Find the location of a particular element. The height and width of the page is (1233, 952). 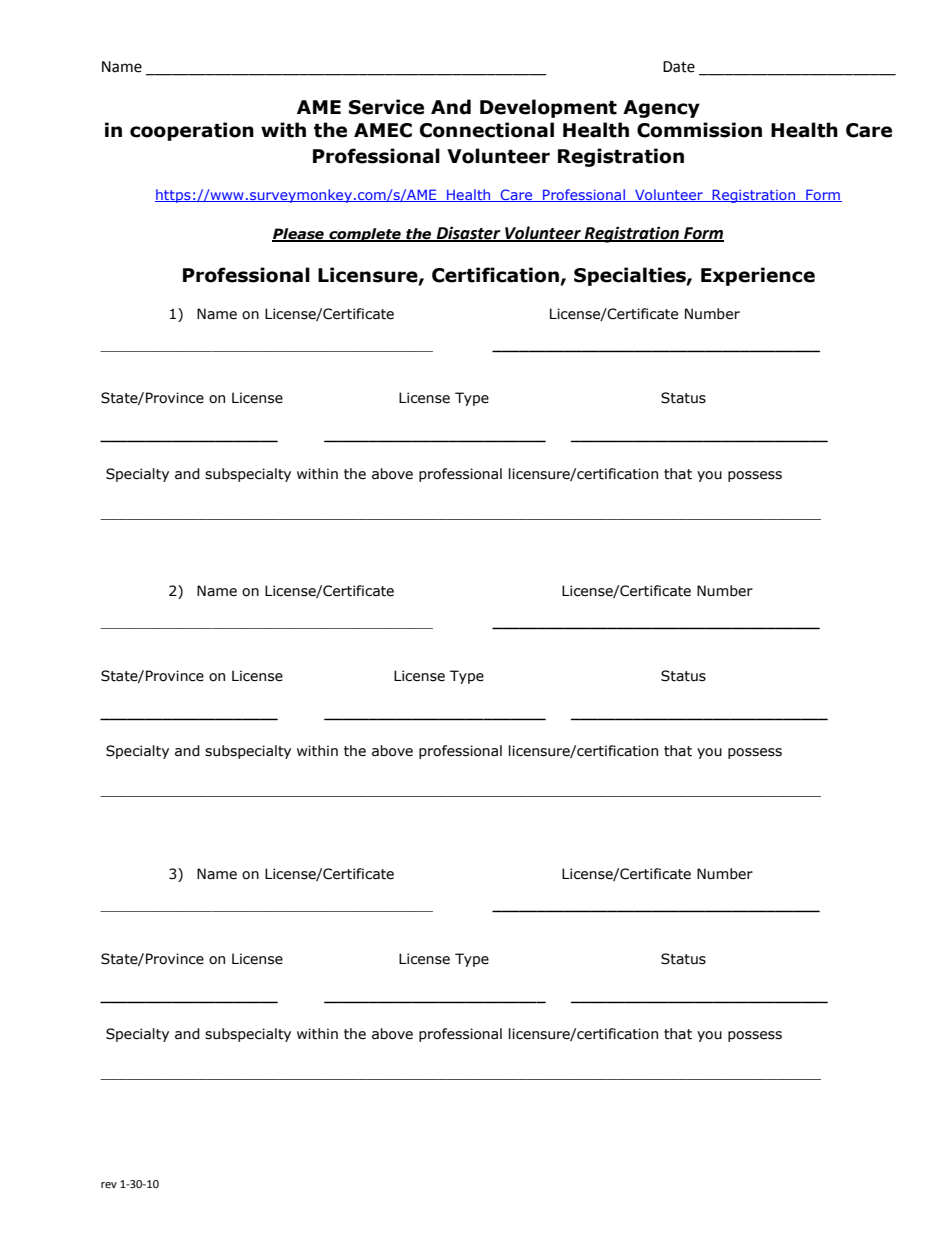

Please is located at coordinates (299, 235).
